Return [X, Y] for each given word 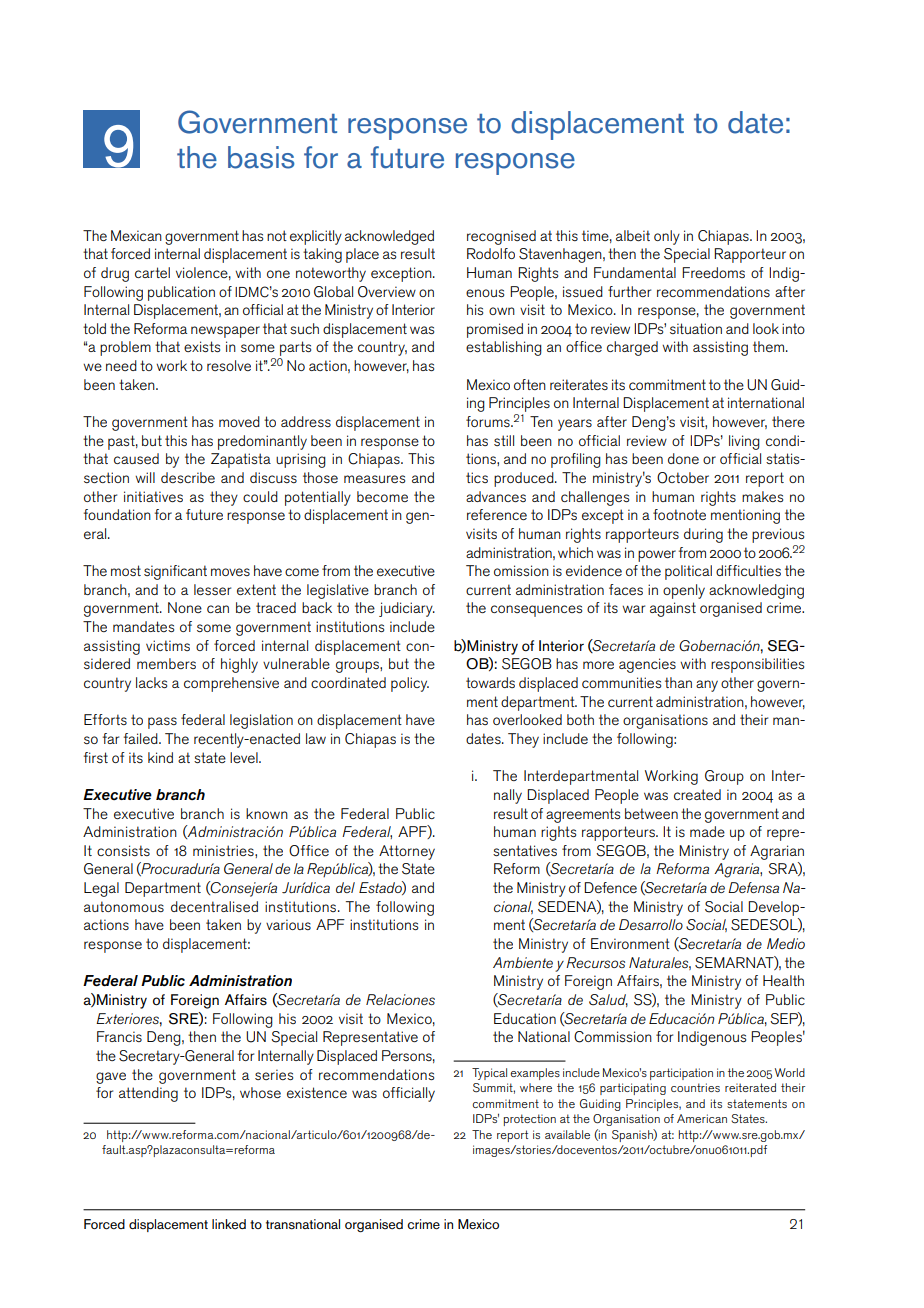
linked [229, 1224]
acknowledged [389, 237]
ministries [224, 850]
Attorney [407, 852]
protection [530, 1120]
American [702, 1118]
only [667, 237]
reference [497, 514]
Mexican [136, 235]
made [707, 831]
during [703, 535]
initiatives [153, 496]
